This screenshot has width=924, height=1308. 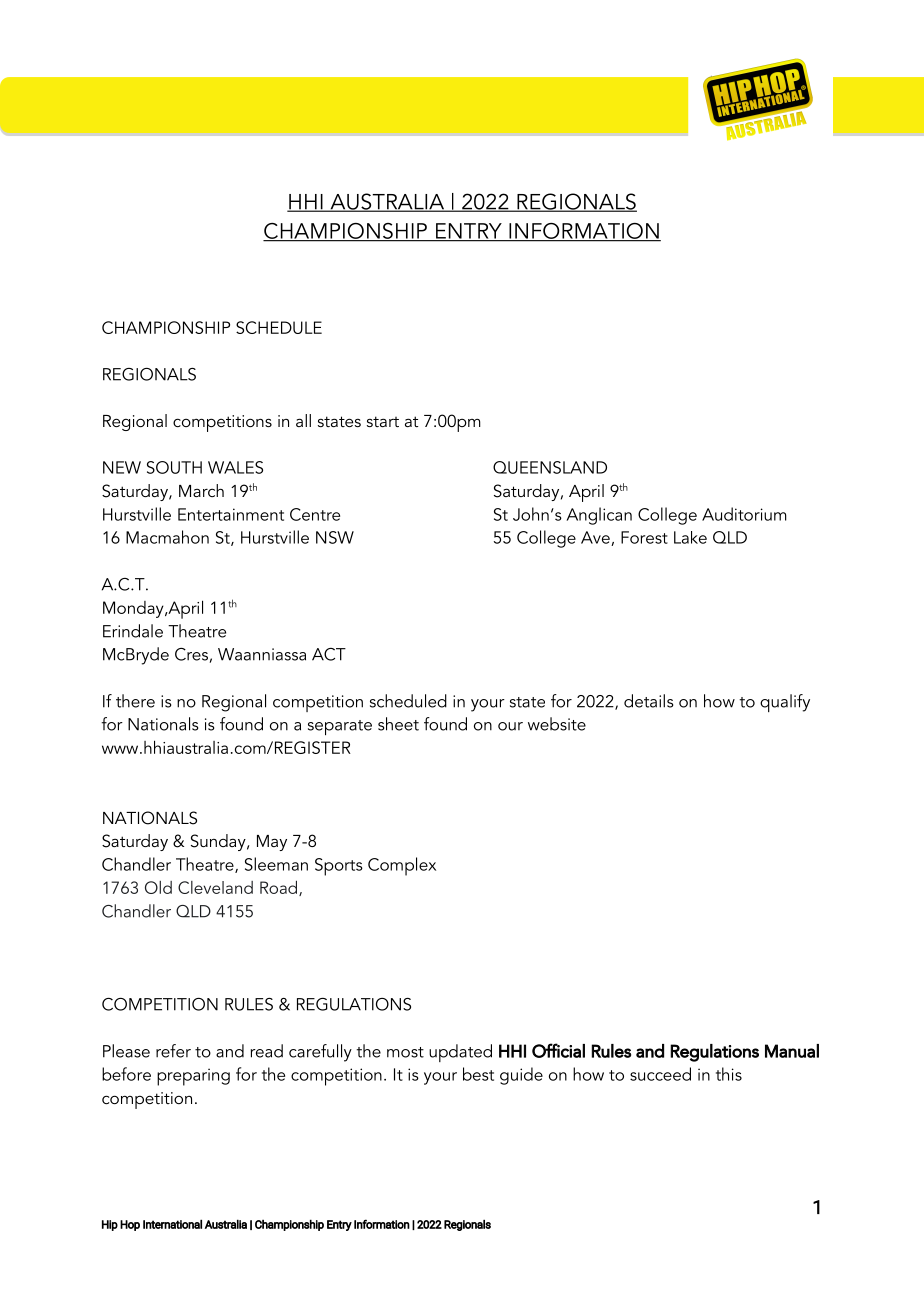 What do you see at coordinates (402, 866) in the screenshot?
I see `Complex` at bounding box center [402, 866].
